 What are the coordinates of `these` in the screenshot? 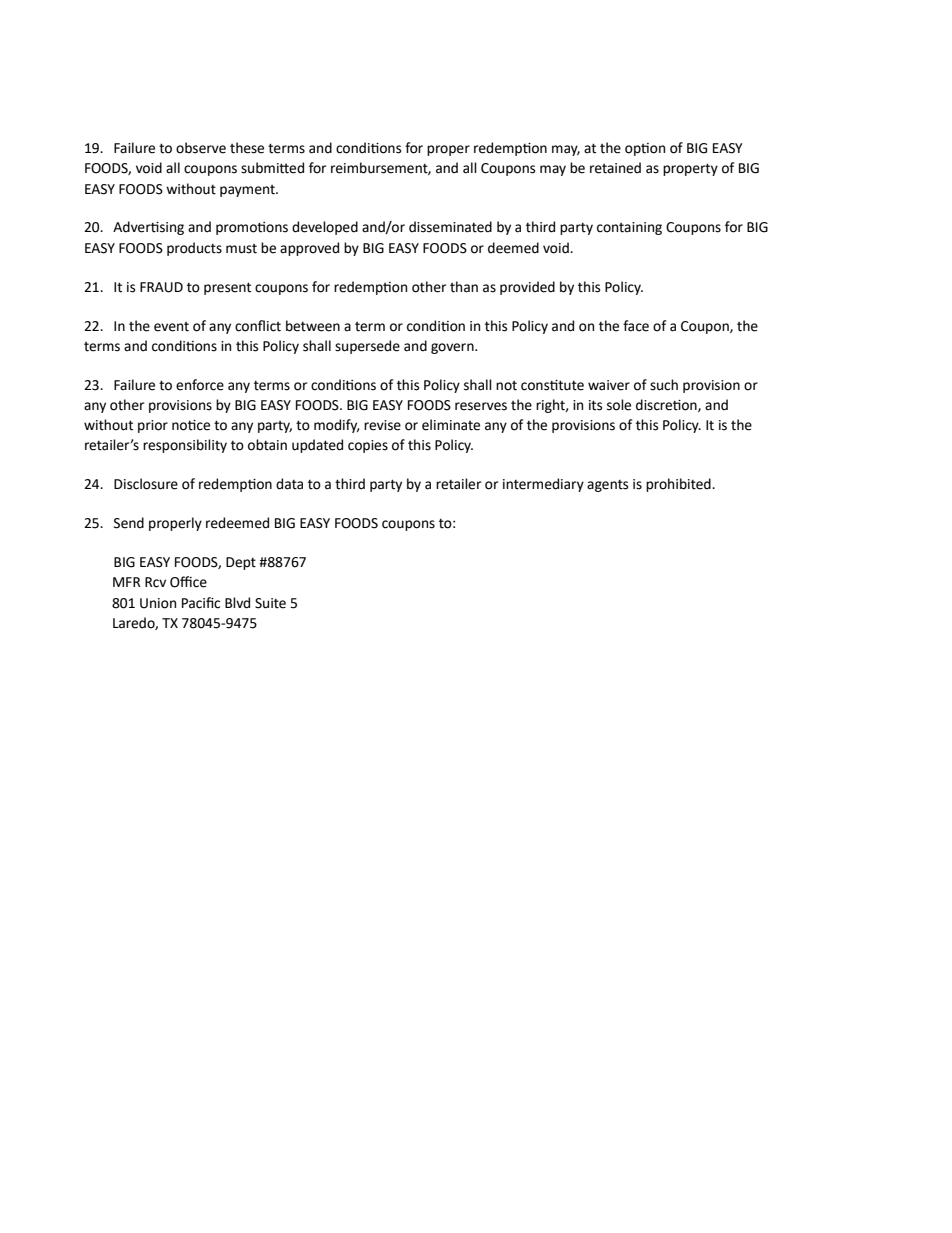 It's located at (247, 148).
